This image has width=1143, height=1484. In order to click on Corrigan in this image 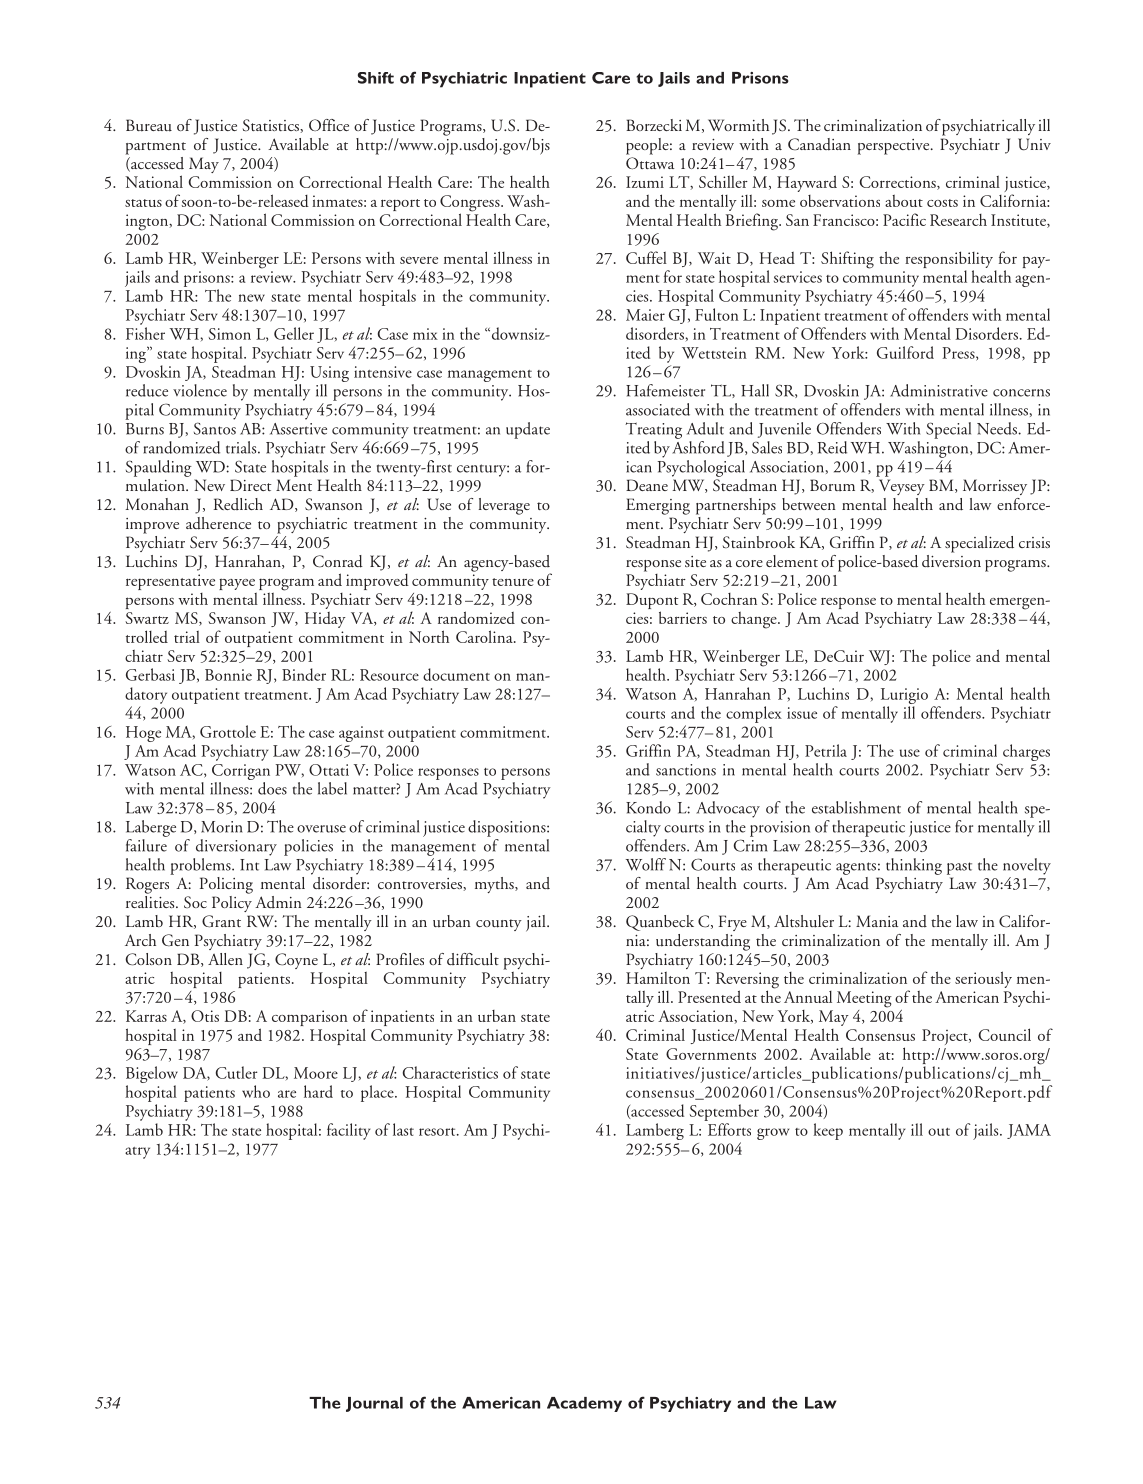, I will do `click(241, 772)`.
